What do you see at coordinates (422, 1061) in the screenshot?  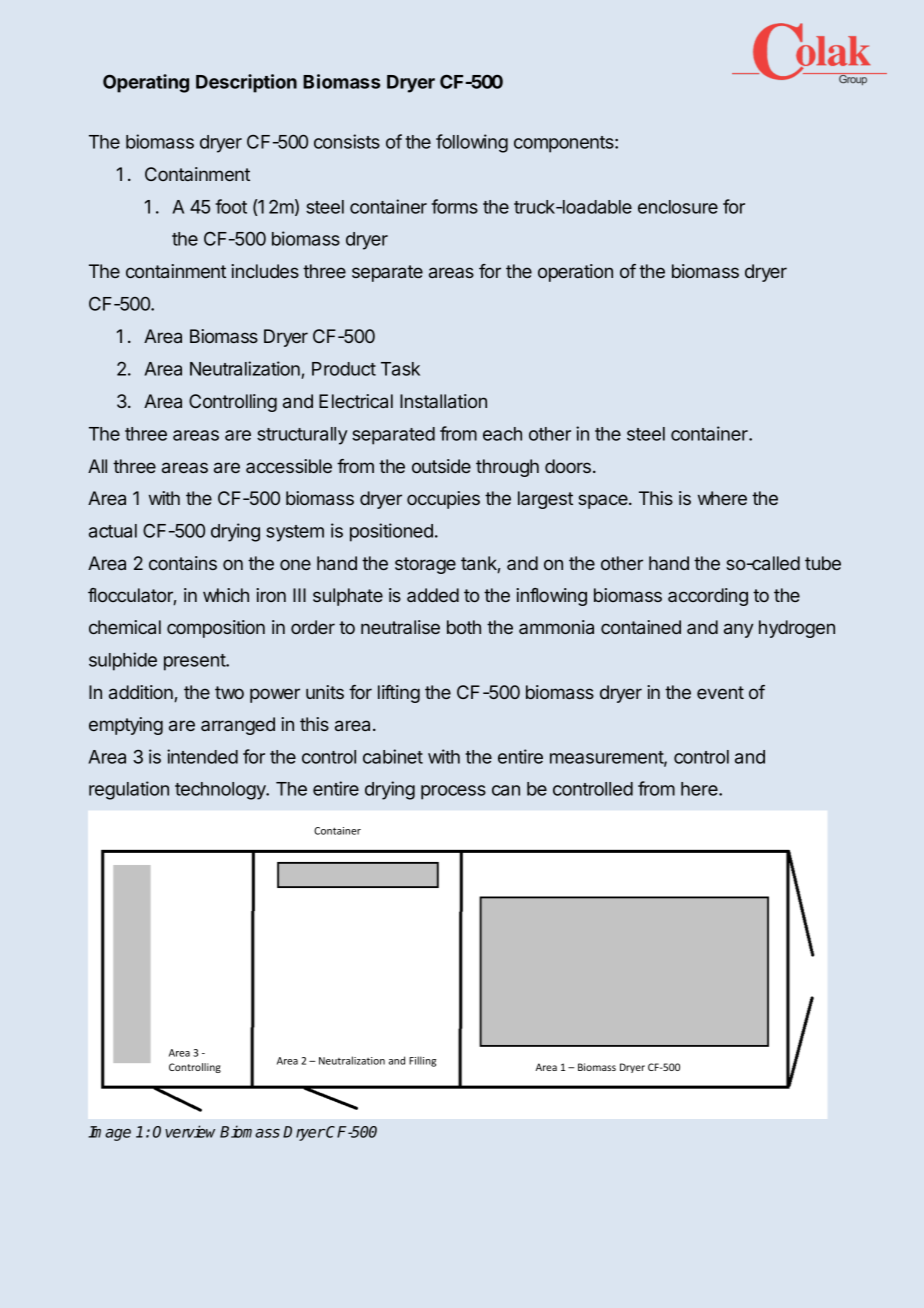 I see `Filling` at bounding box center [422, 1061].
